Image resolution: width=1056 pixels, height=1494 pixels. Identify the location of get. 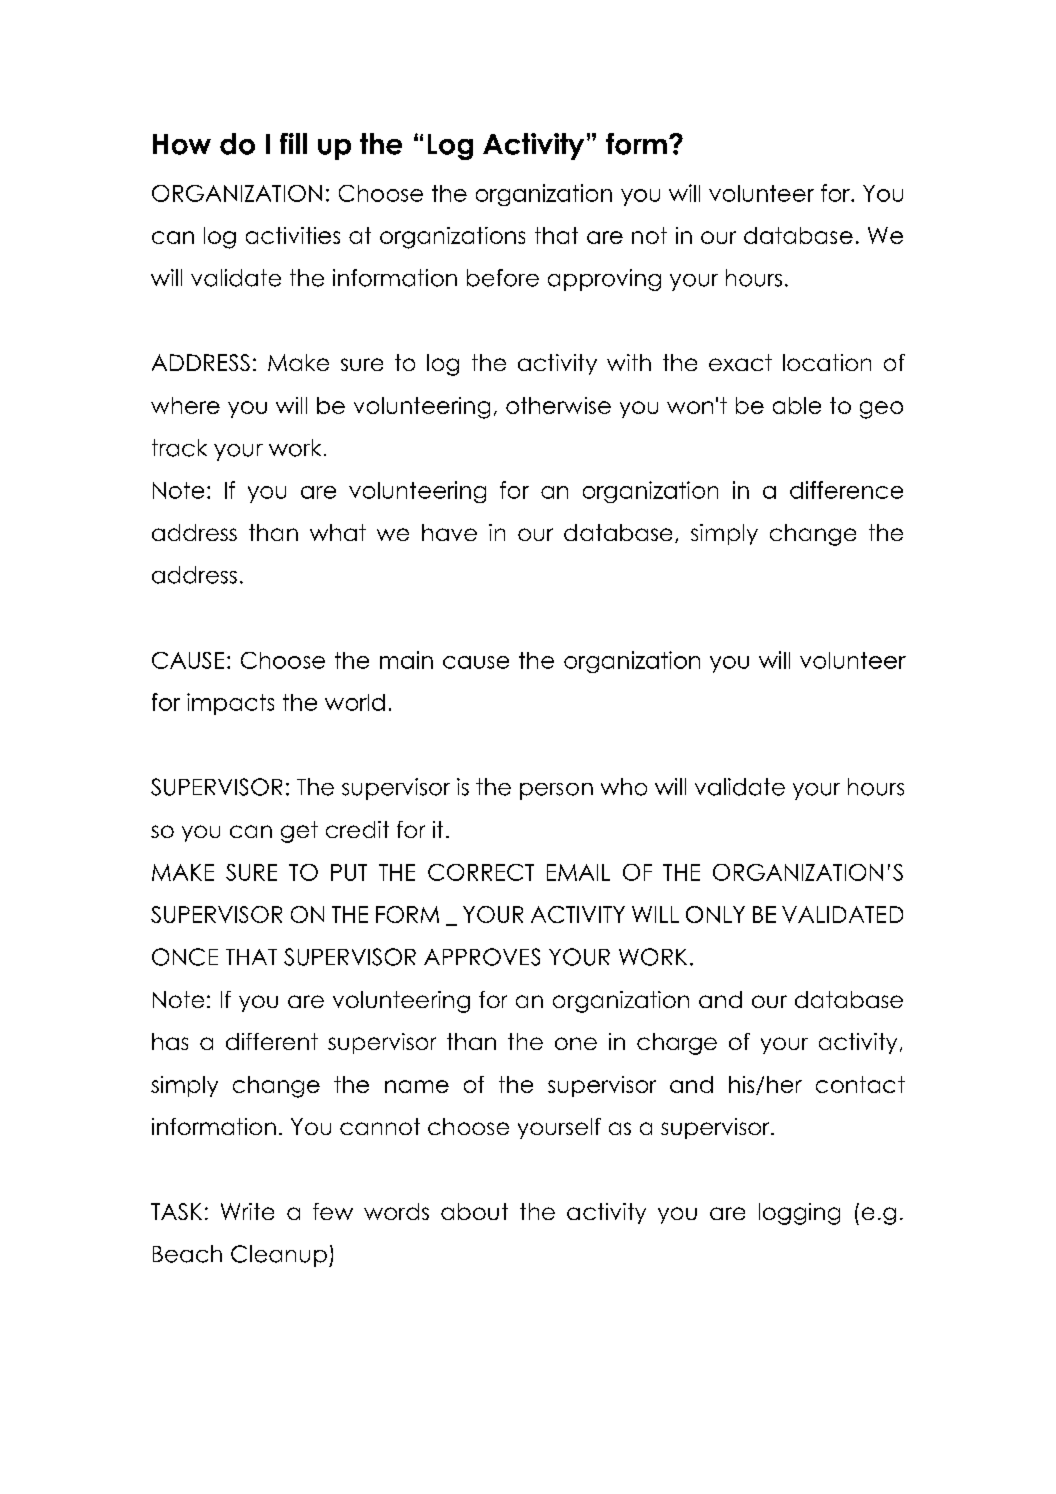
(299, 832).
